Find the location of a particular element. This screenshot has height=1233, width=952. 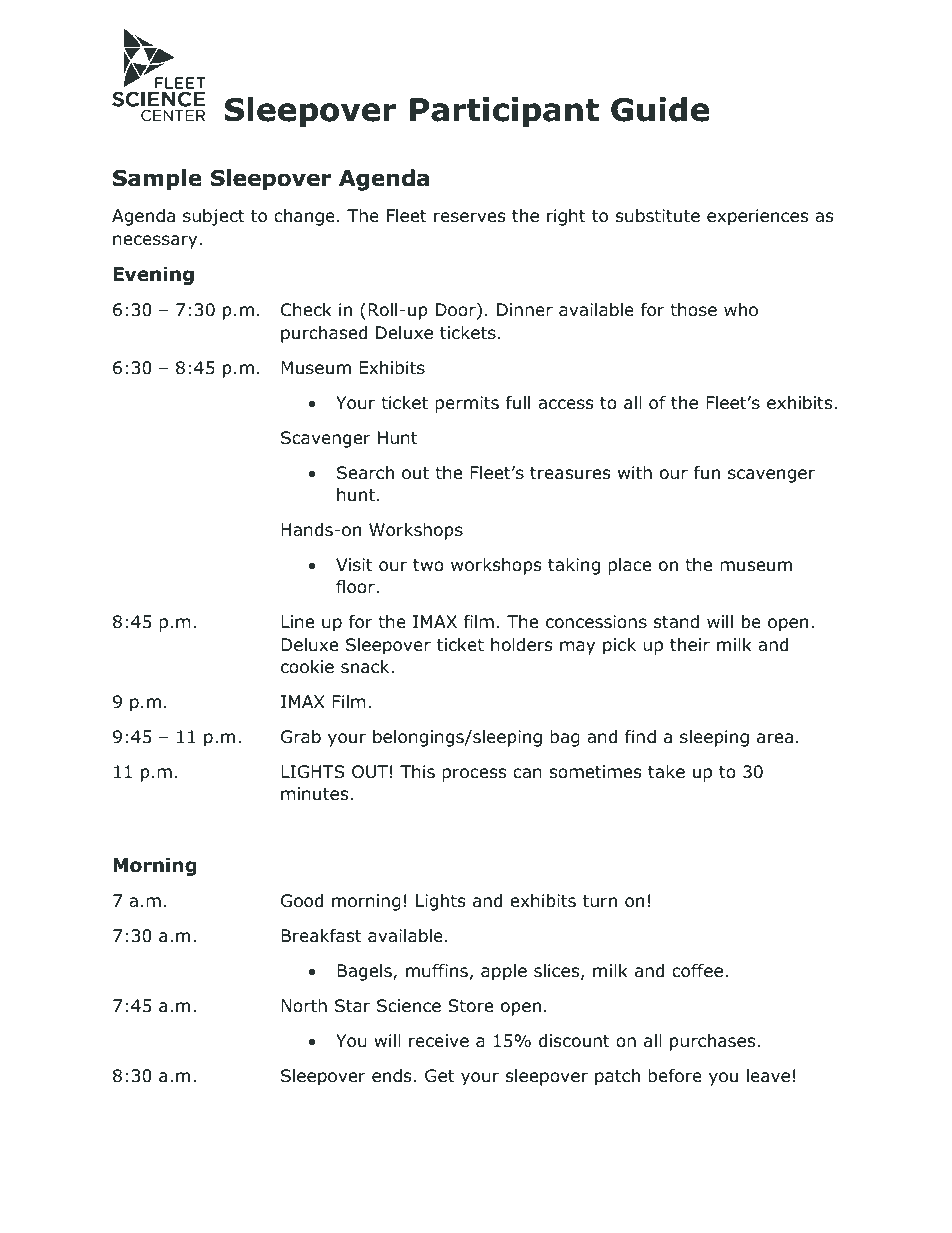

turn is located at coordinates (600, 901).
